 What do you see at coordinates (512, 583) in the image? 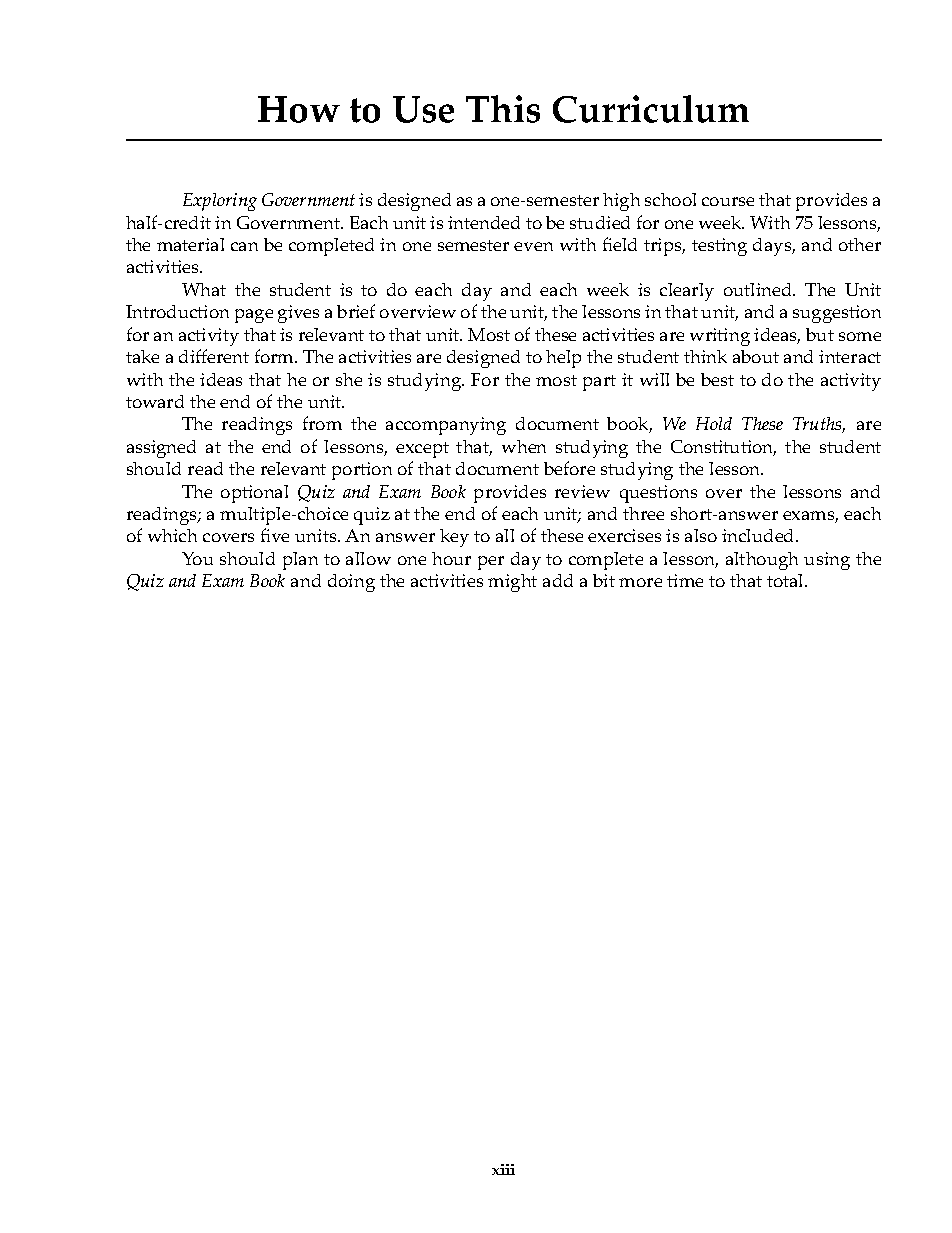
I see `might` at bounding box center [512, 583].
